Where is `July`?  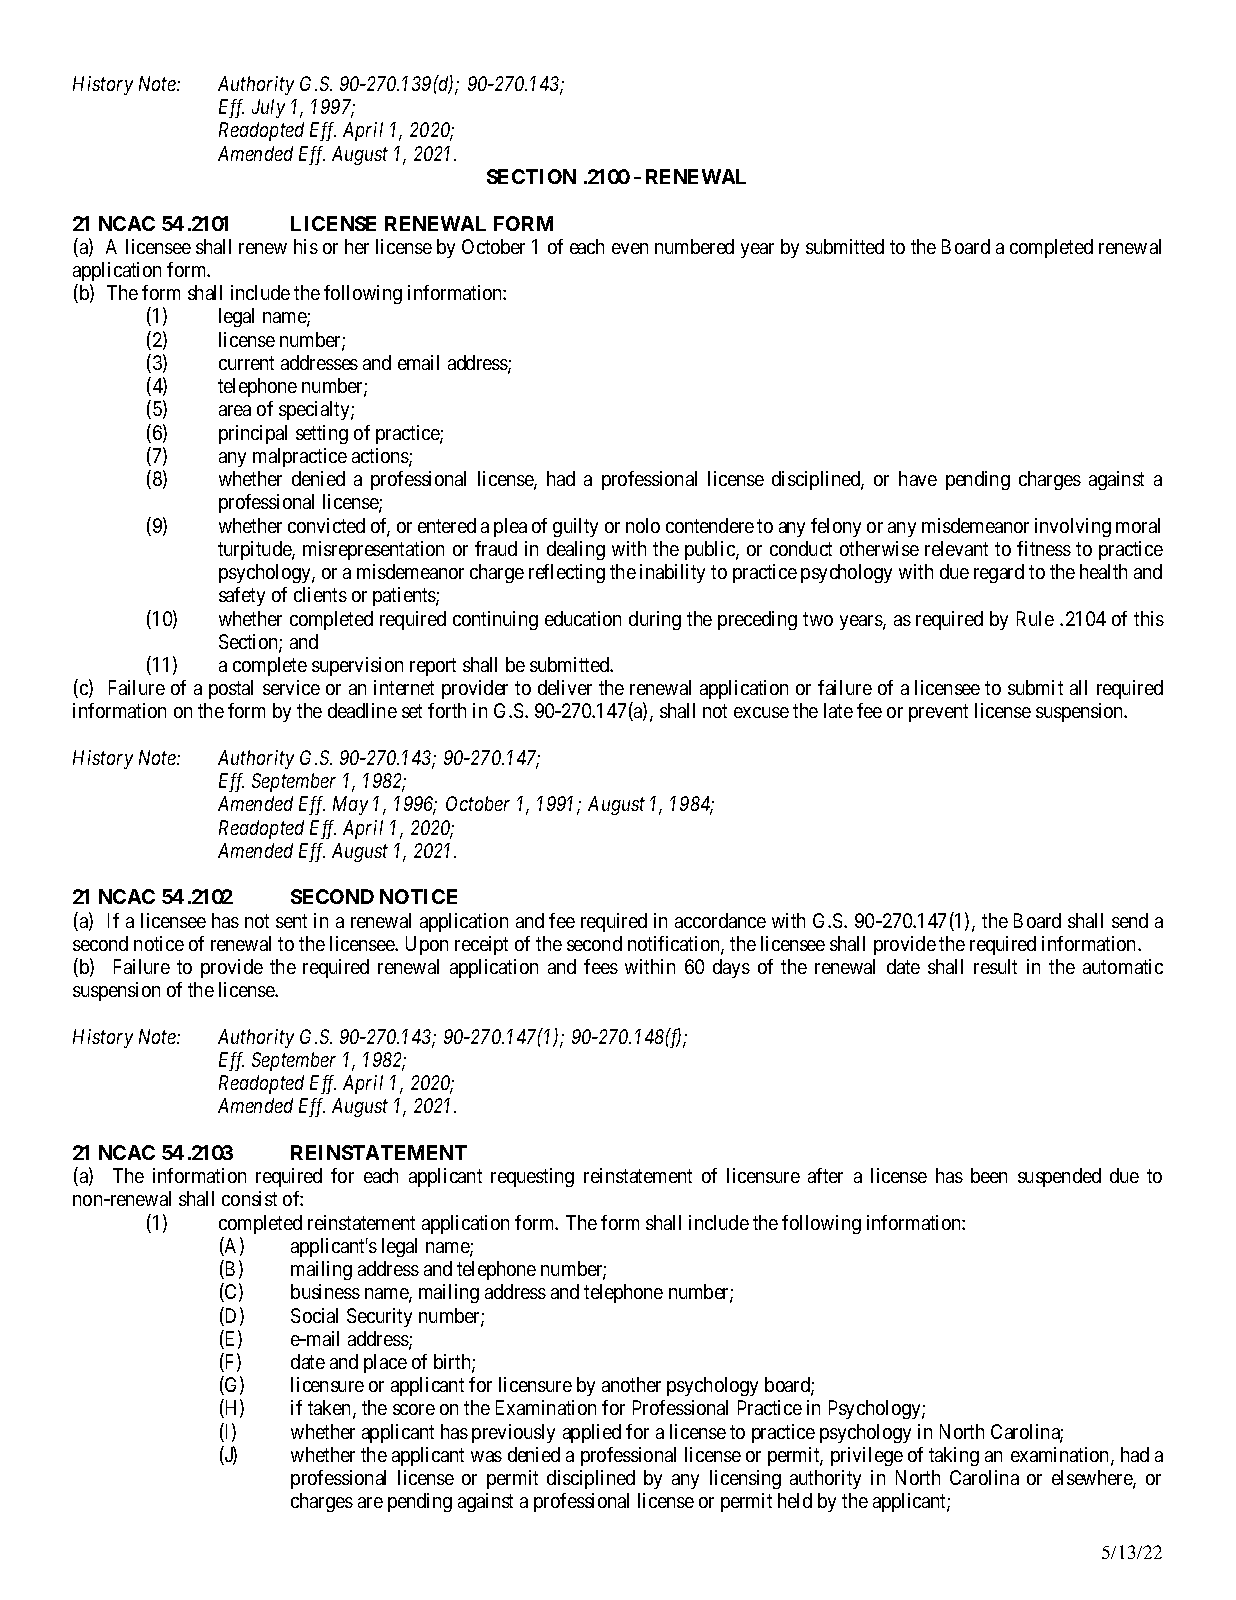
July is located at coordinates (268, 108).
